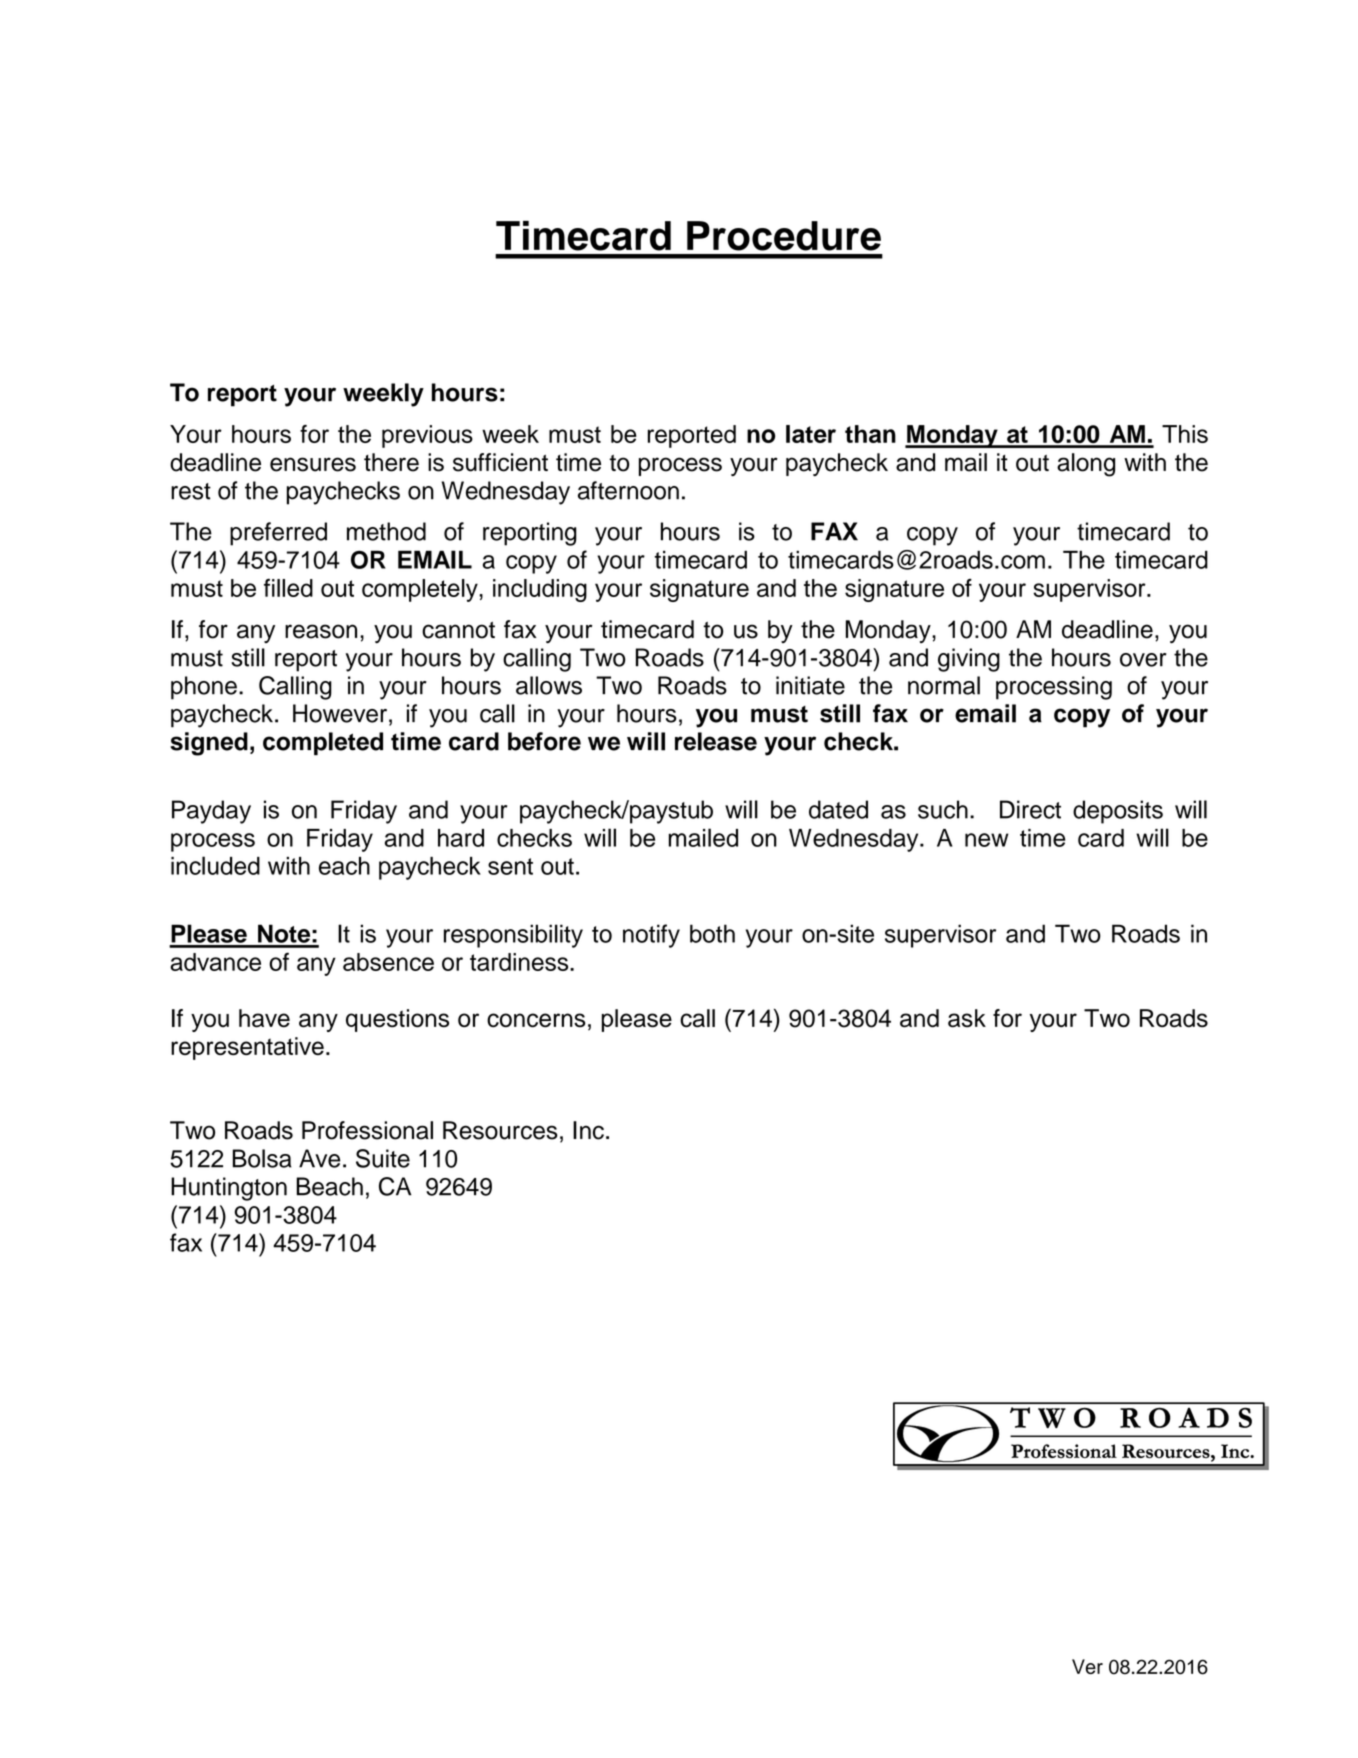  What do you see at coordinates (383, 1158) in the page?
I see `Suite` at bounding box center [383, 1158].
